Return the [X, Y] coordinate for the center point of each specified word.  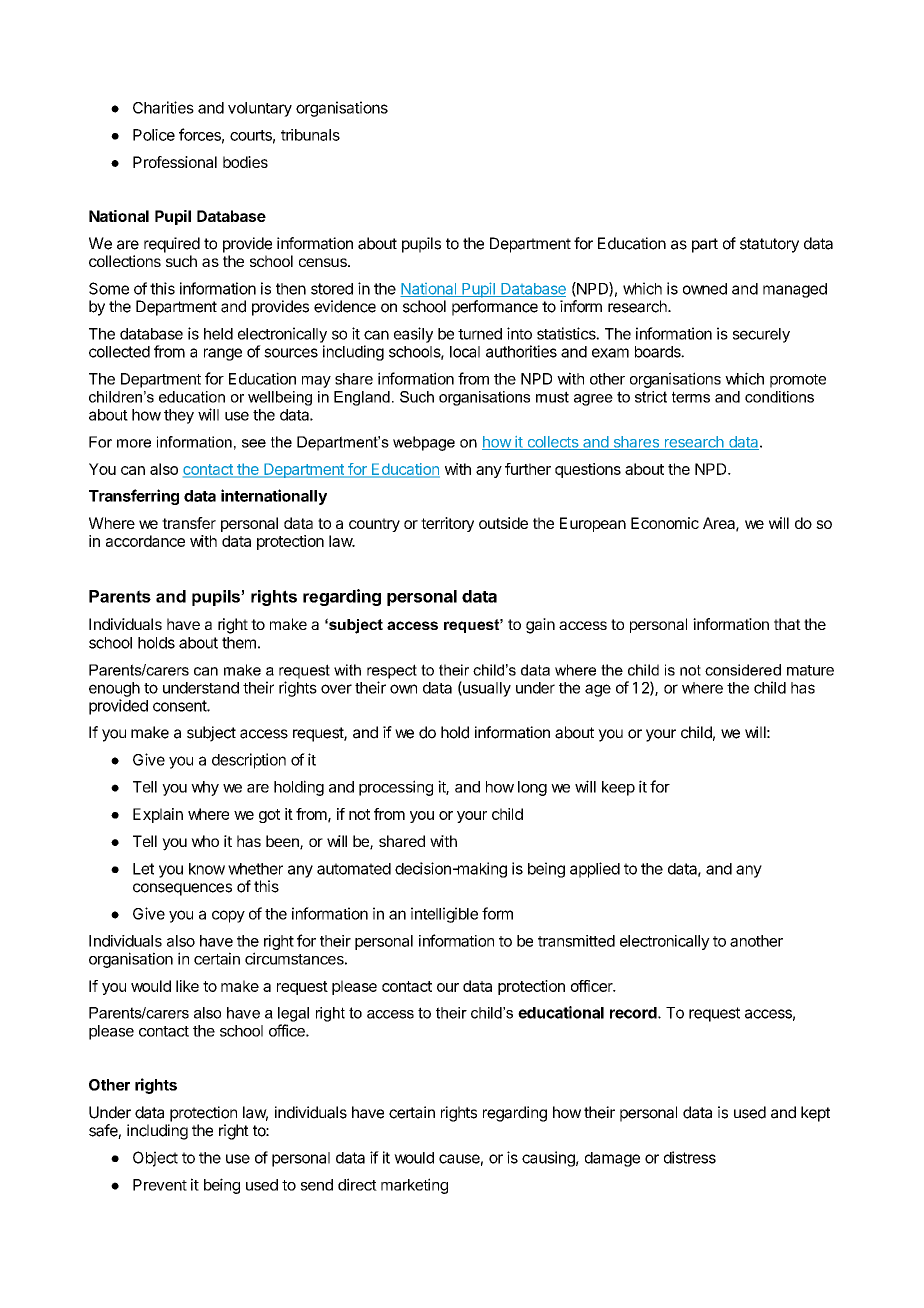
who [205, 841]
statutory [769, 245]
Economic [665, 523]
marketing [414, 1186]
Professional [175, 162]
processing [396, 788]
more [134, 443]
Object [155, 1159]
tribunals [310, 135]
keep [618, 788]
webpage [424, 443]
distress [690, 1157]
